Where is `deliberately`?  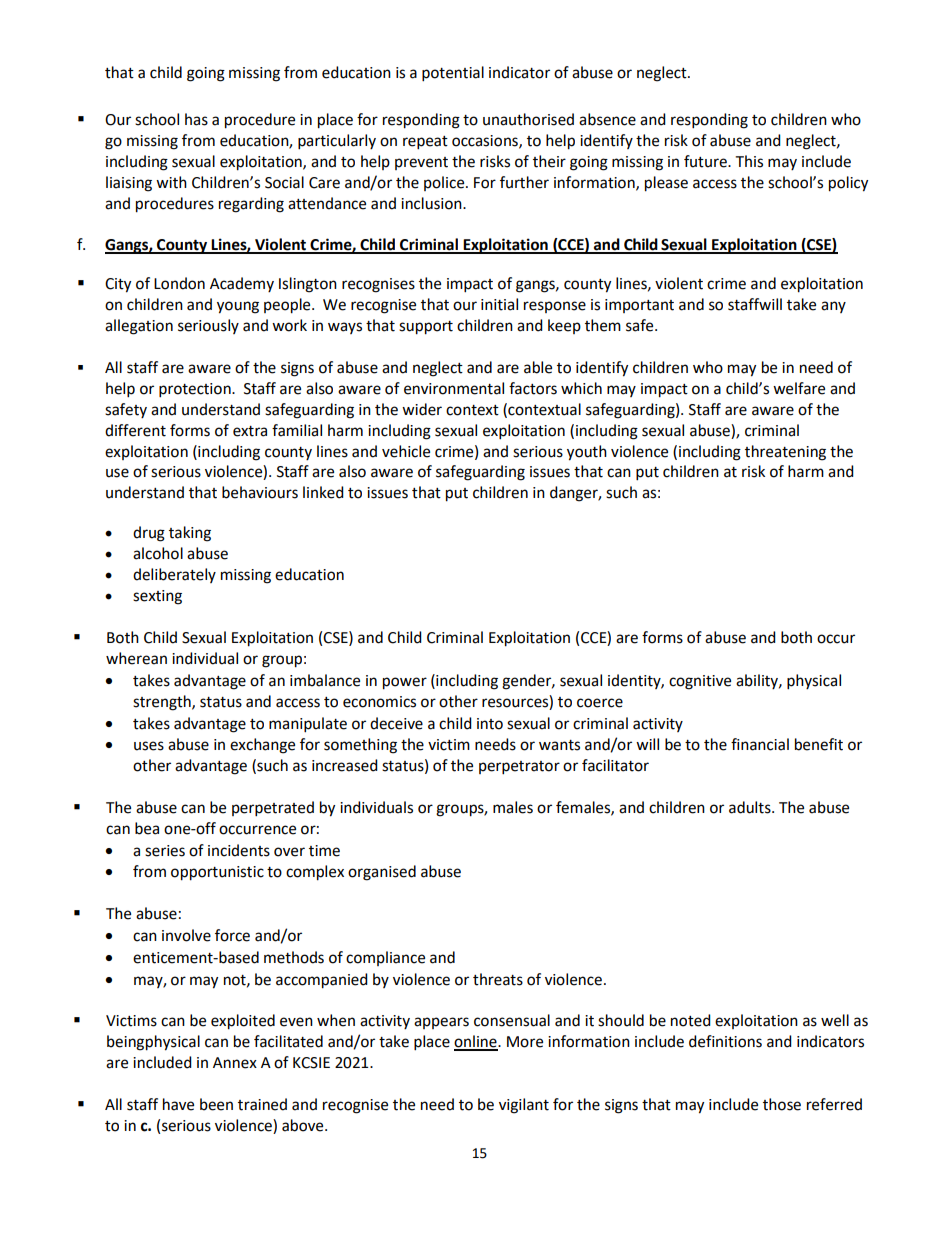
deliberately is located at coordinates (174, 575).
